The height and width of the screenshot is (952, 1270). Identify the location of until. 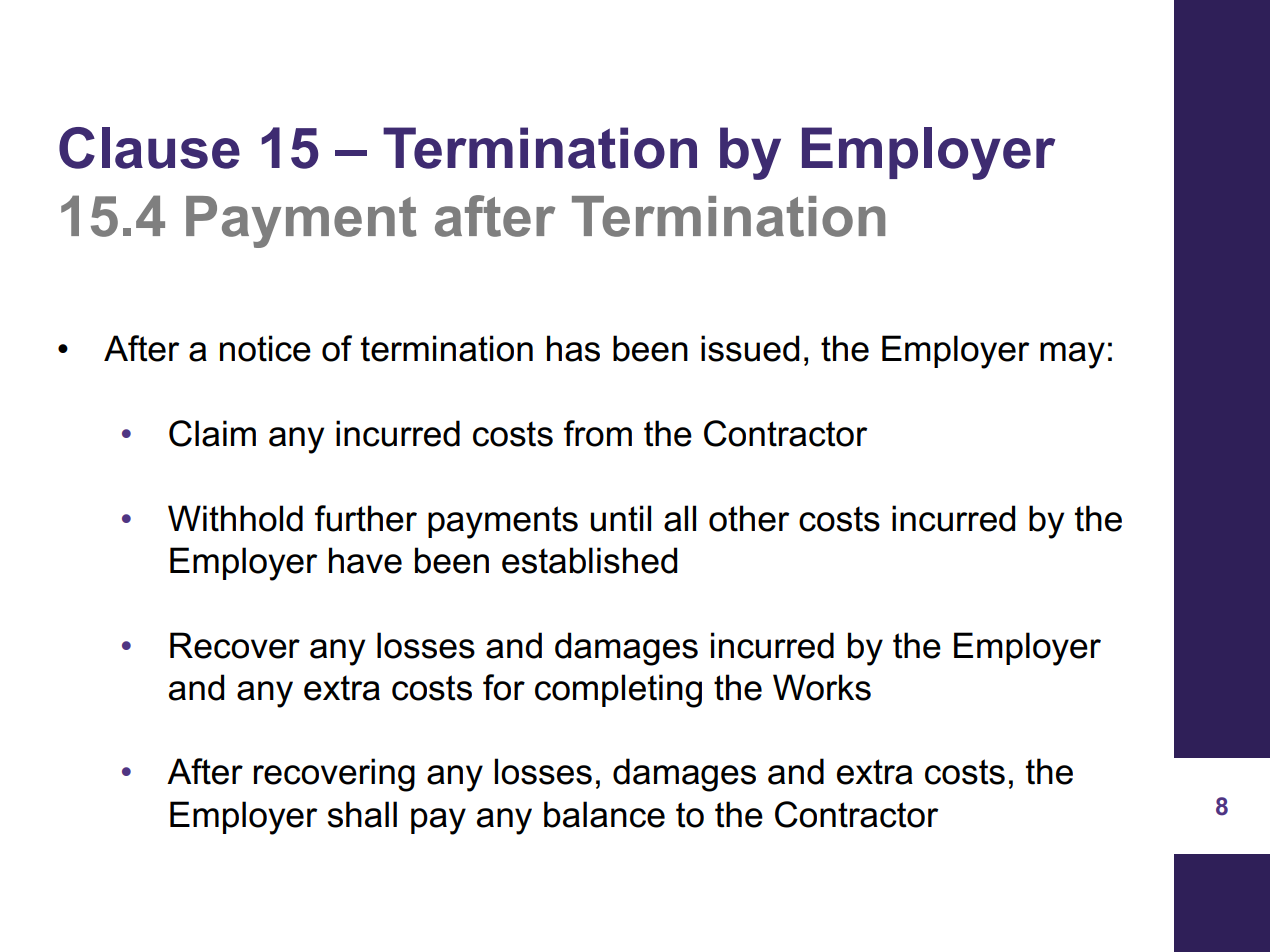
(620, 518).
